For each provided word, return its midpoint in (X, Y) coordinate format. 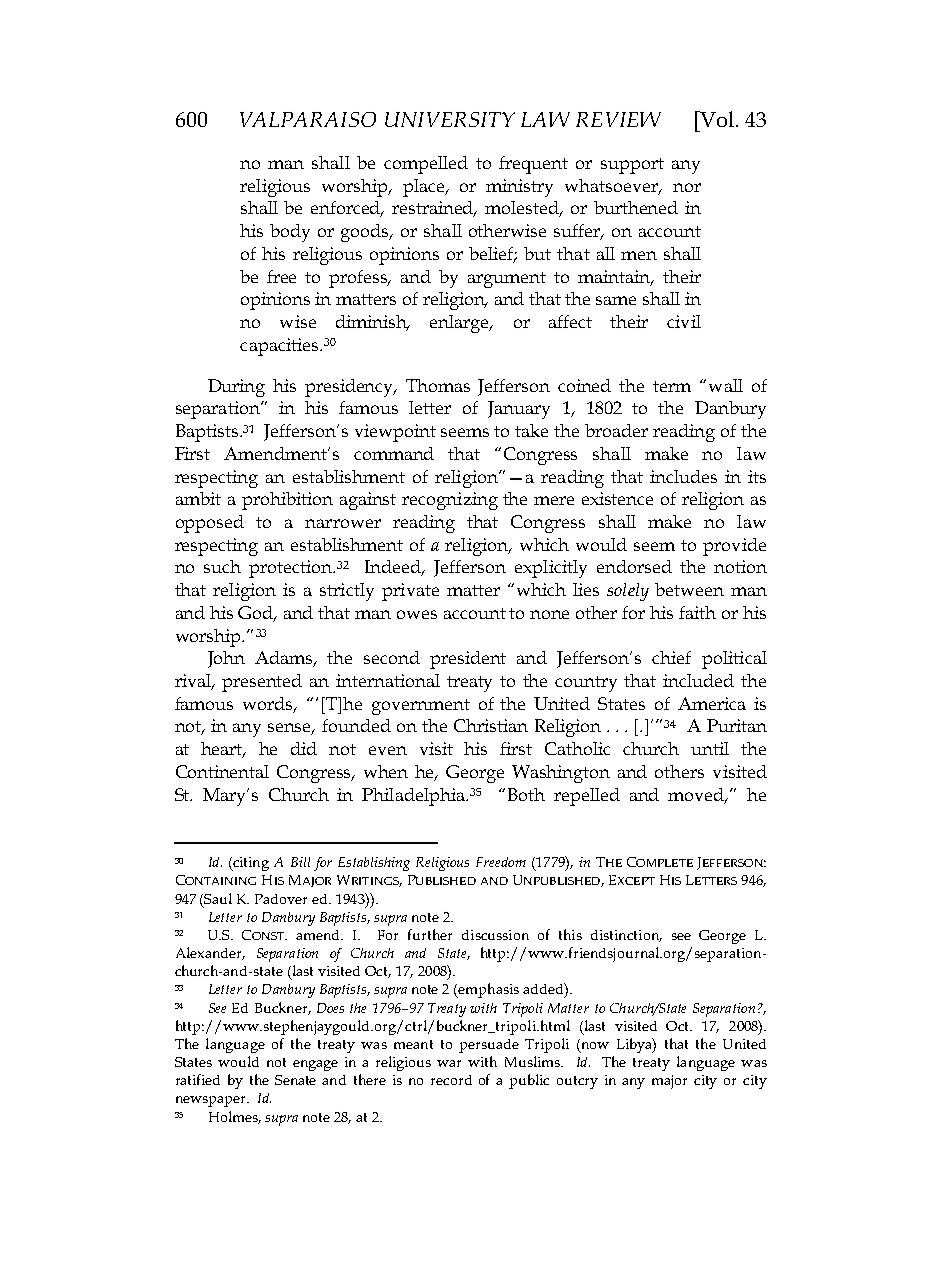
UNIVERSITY (450, 119)
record (451, 1080)
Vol (716, 119)
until (710, 748)
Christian (491, 725)
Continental (222, 771)
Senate (295, 1080)
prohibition (287, 501)
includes (683, 476)
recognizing (450, 501)
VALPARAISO (308, 119)
